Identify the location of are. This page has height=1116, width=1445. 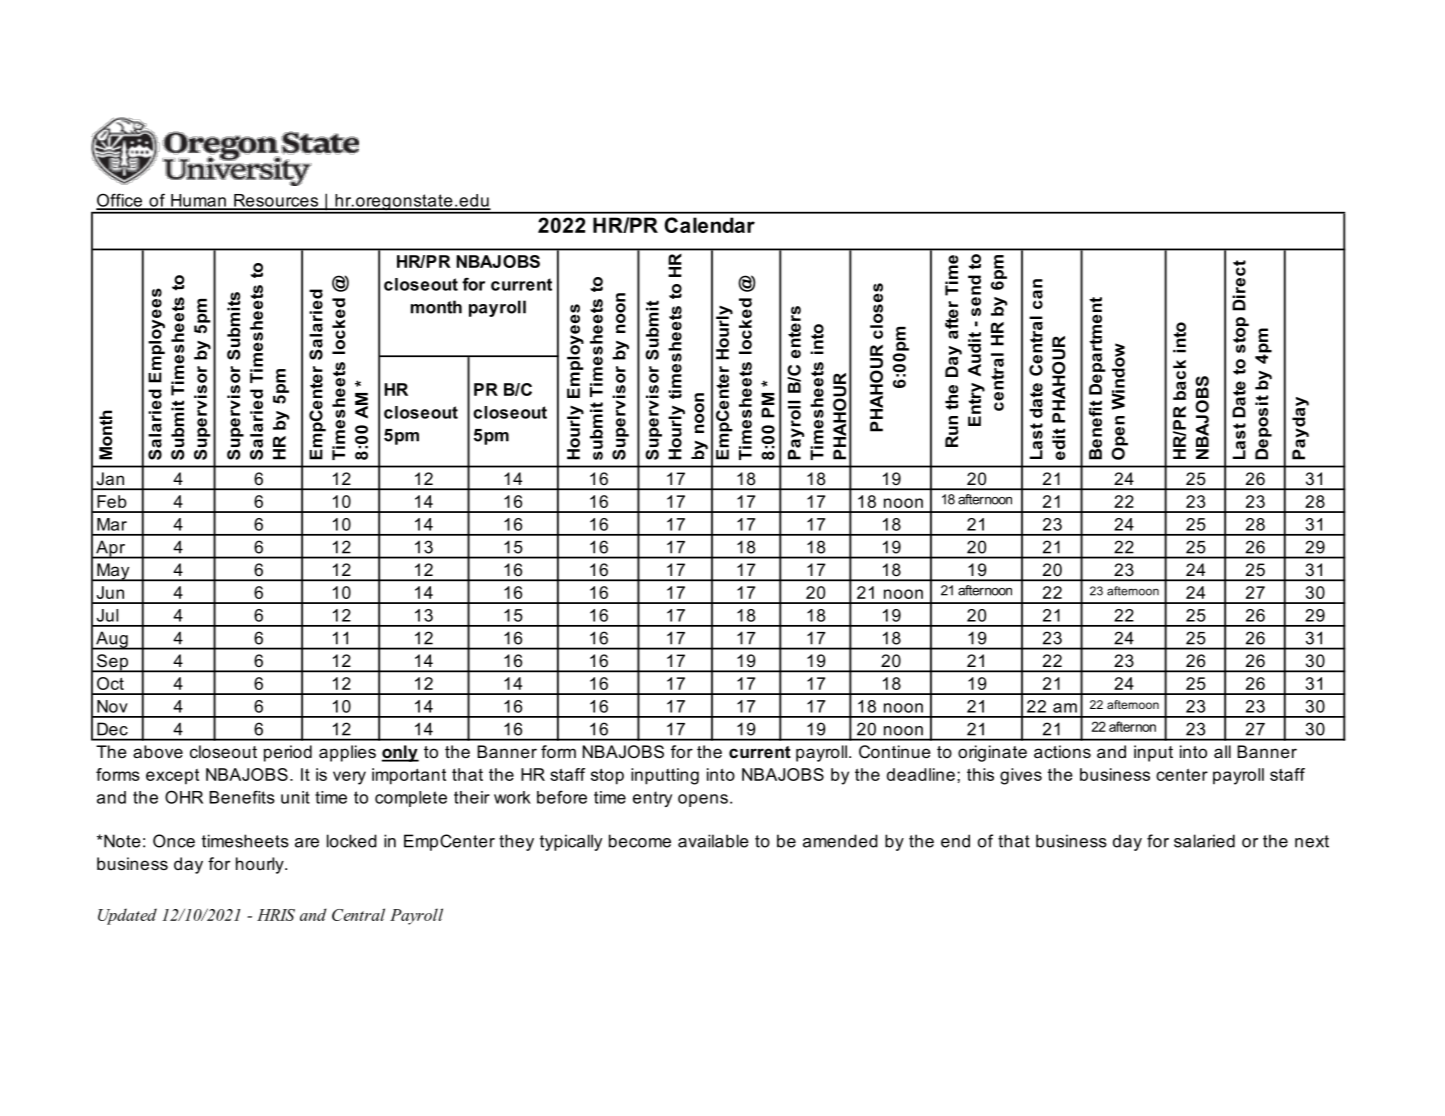
(307, 843).
